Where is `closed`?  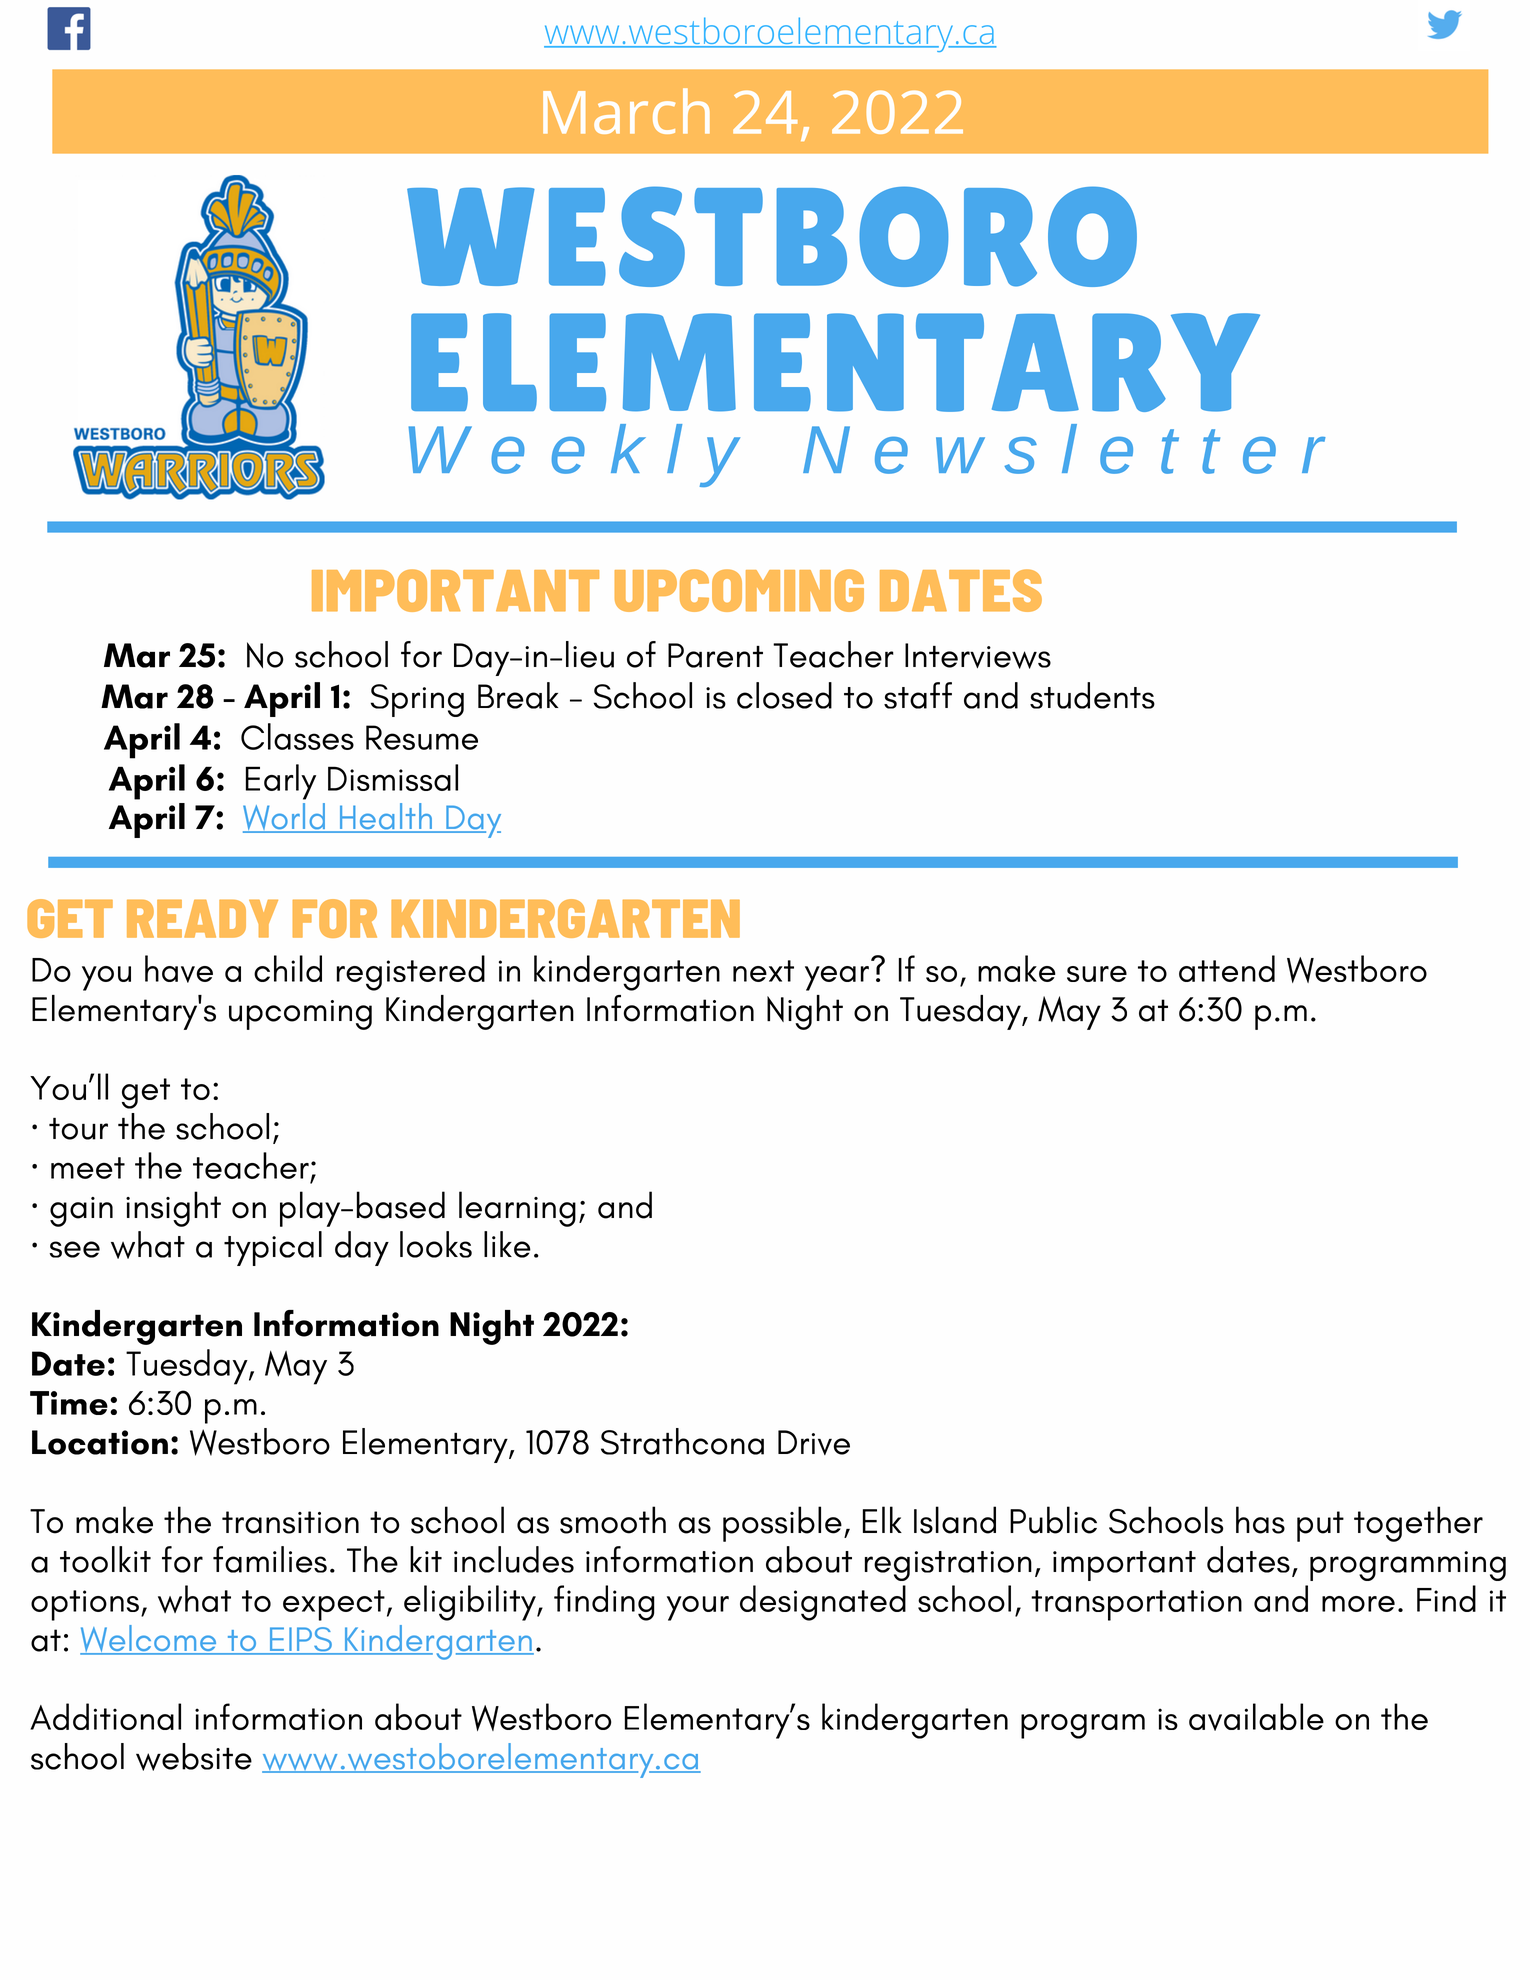
closed is located at coordinates (784, 695).
